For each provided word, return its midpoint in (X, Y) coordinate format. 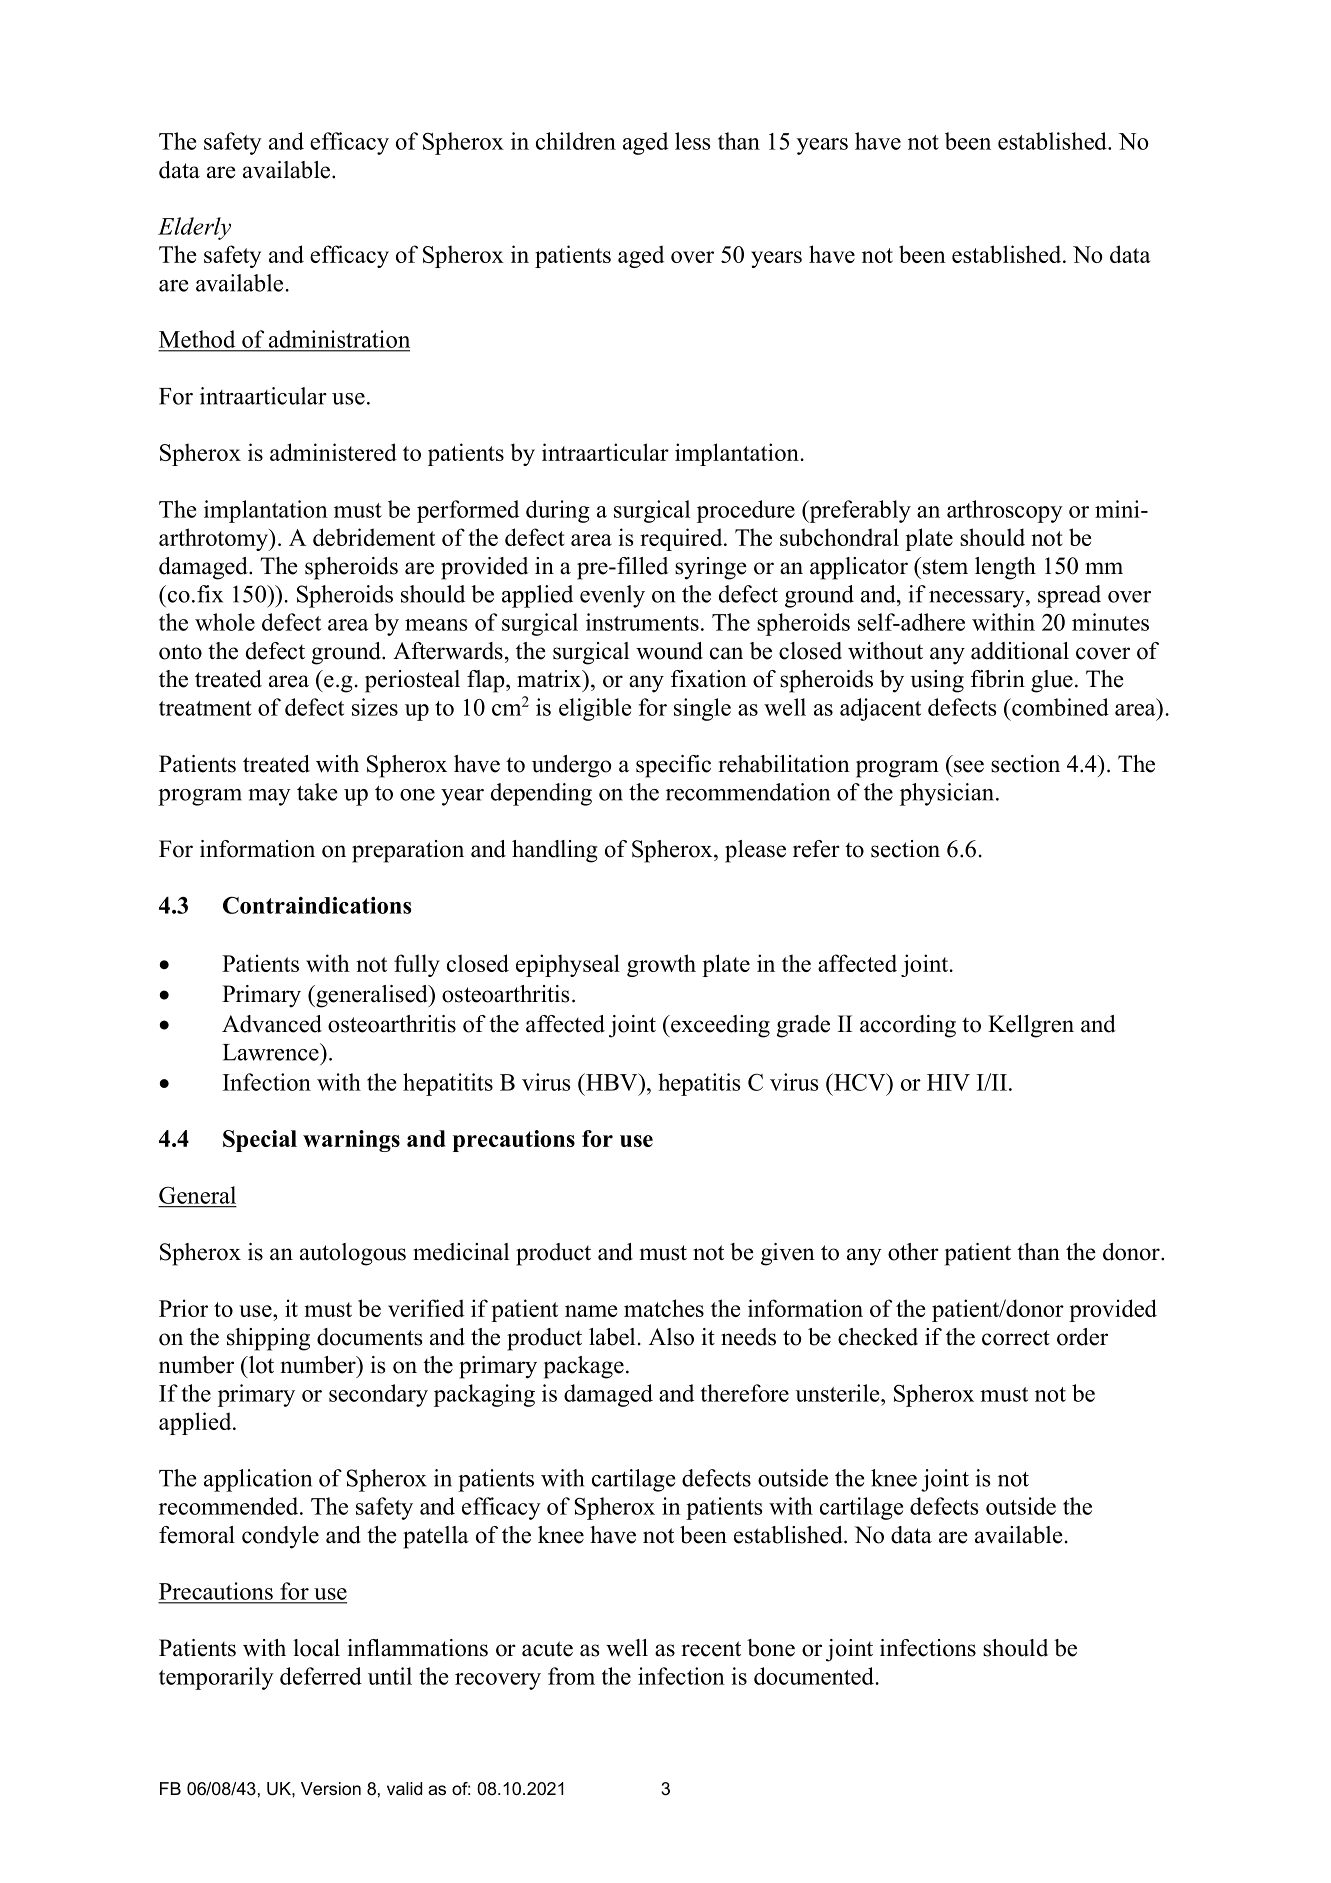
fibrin (998, 679)
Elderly (194, 228)
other (913, 1252)
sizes (375, 707)
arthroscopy (1005, 511)
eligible (595, 709)
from (571, 1676)
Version (331, 1788)
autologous (353, 1254)
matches (664, 1308)
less (693, 141)
